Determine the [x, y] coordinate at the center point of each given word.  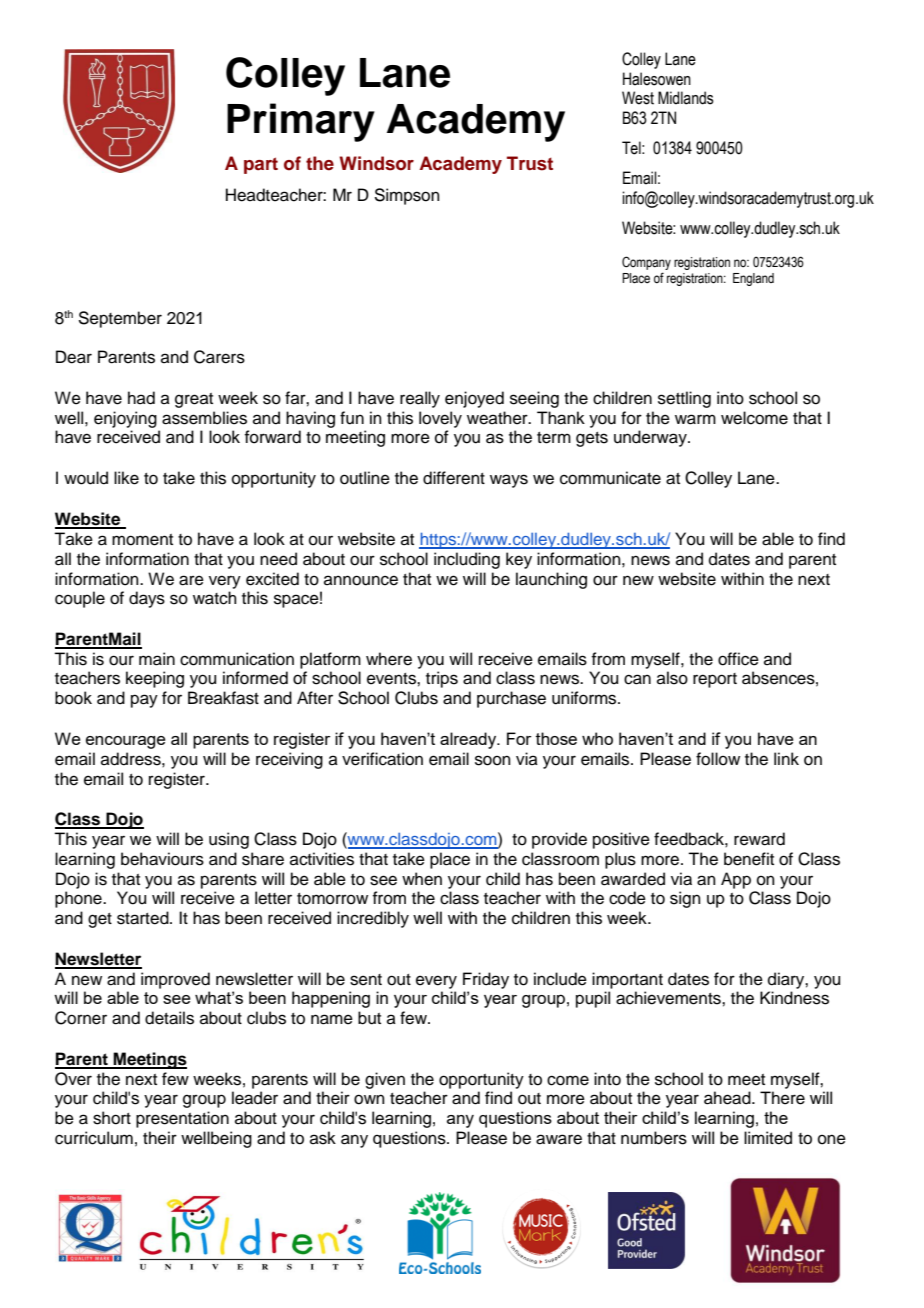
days [147, 599]
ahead [728, 1098]
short [112, 1118]
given [385, 1080]
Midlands [686, 98]
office [738, 659]
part [261, 165]
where [389, 659]
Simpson [407, 196]
